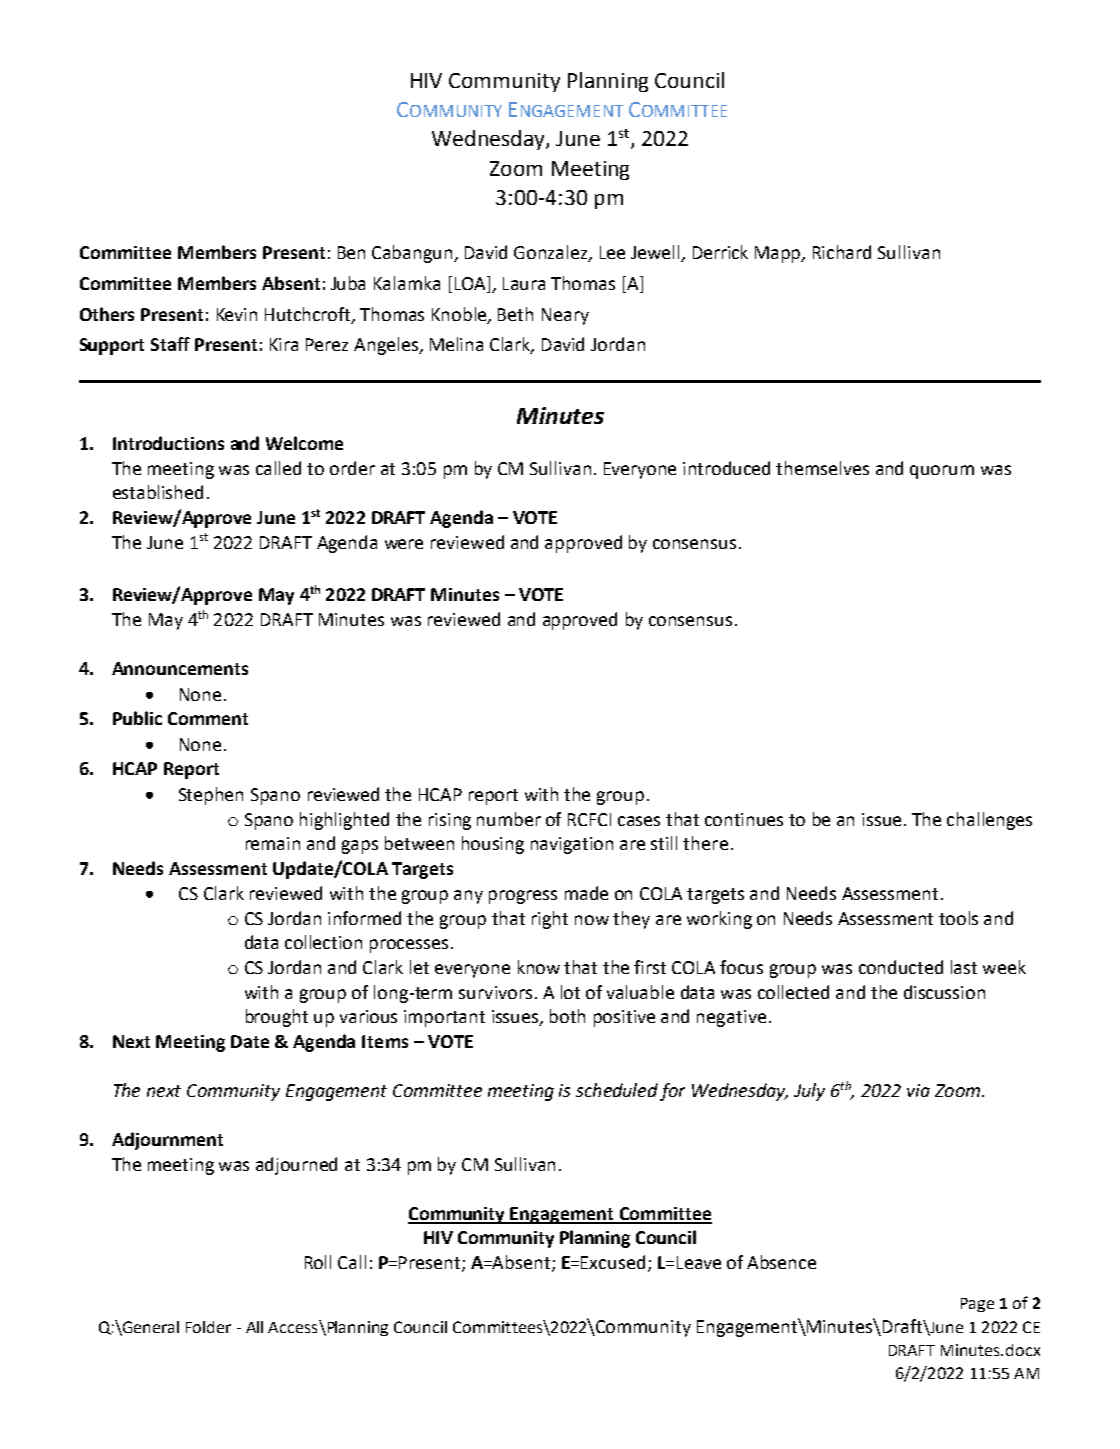 The image size is (1120, 1449). Describe the element at coordinates (237, 314) in the screenshot. I see `Kevin` at that location.
